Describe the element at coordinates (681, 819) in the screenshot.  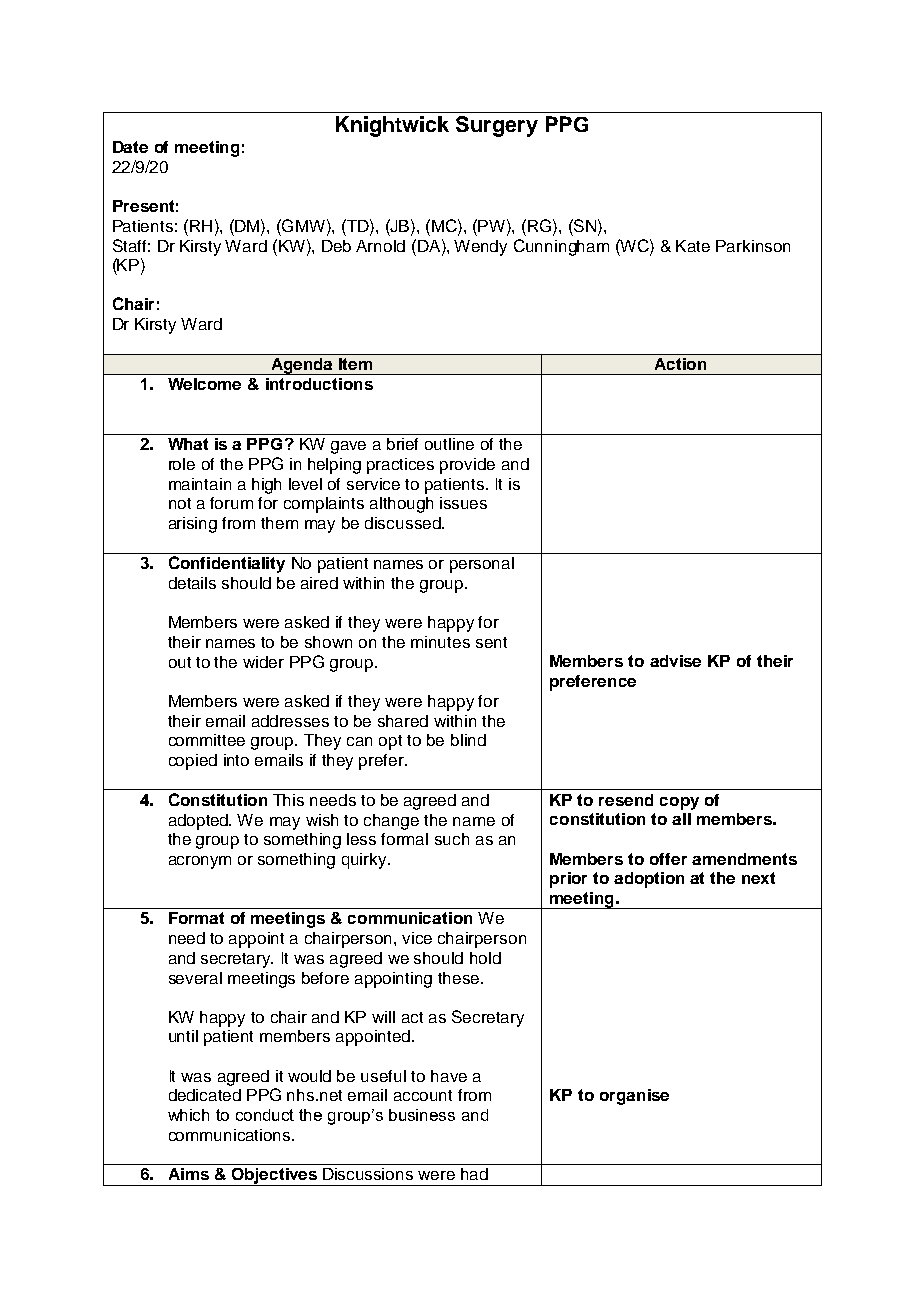
I see `all` at that location.
